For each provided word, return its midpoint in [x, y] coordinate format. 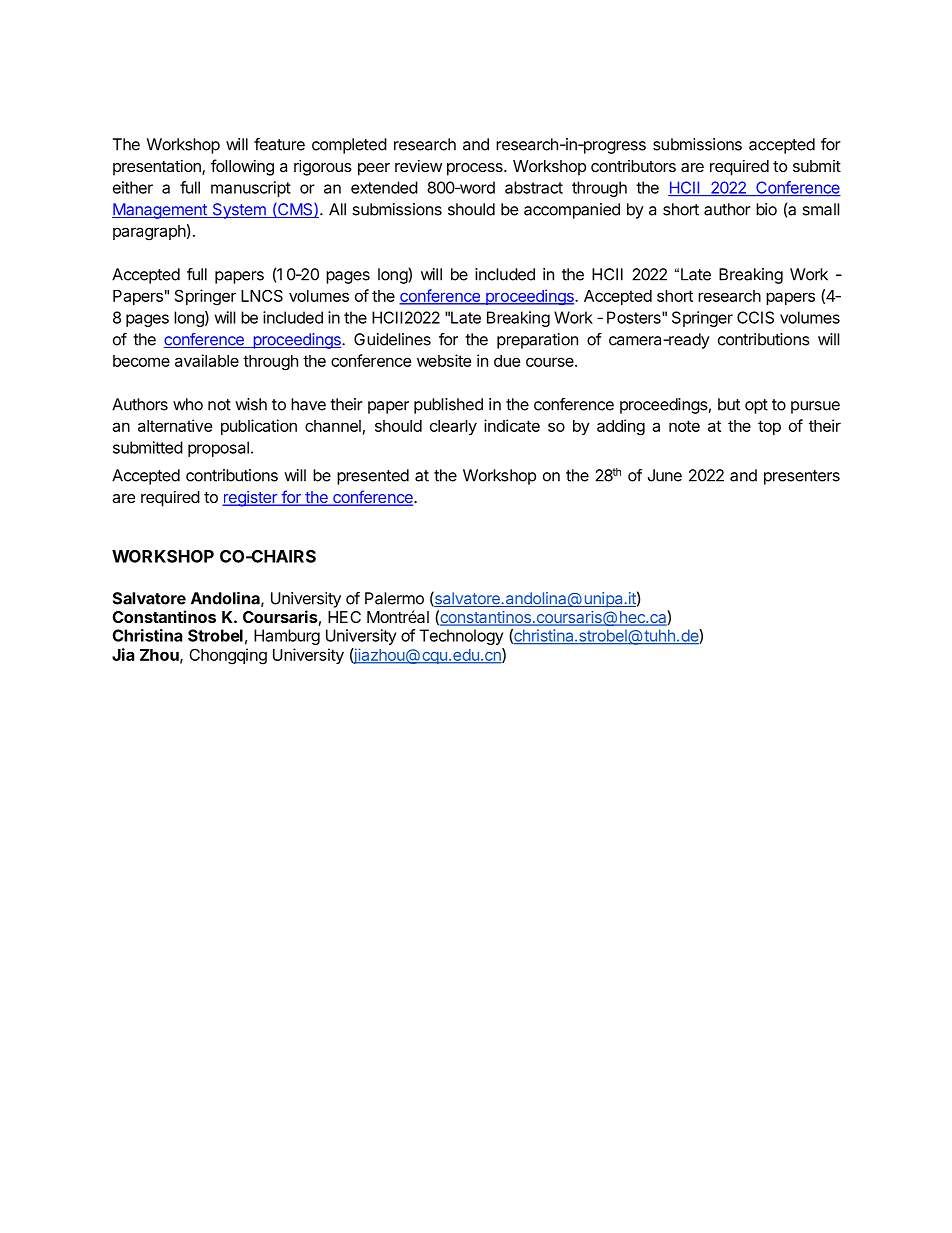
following [242, 167]
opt [756, 406]
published [448, 406]
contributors [633, 166]
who [188, 404]
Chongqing [228, 656]
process [476, 169]
